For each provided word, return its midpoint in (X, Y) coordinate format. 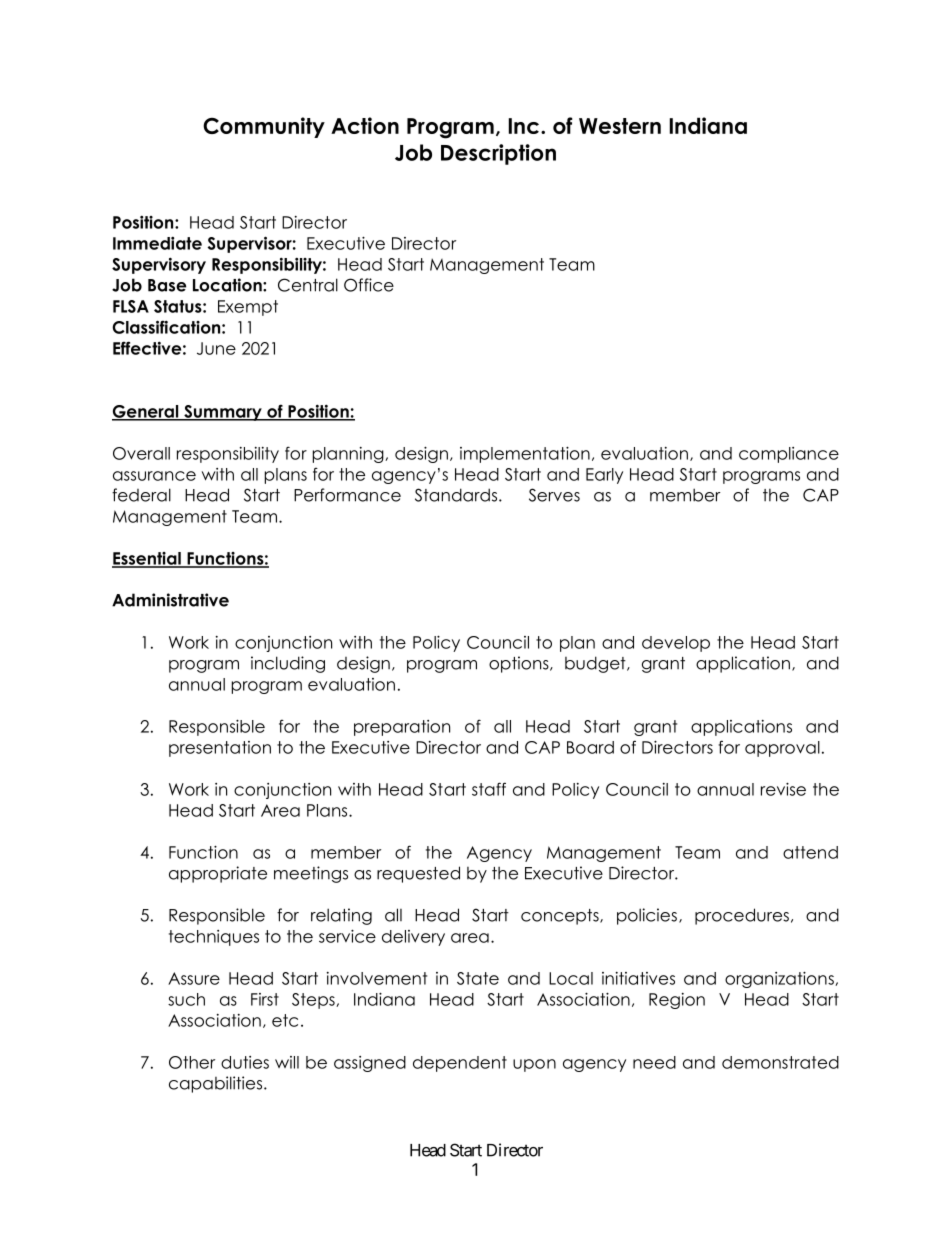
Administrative (170, 600)
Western (620, 126)
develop (676, 644)
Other (192, 1062)
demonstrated (780, 1062)
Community (264, 127)
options (520, 664)
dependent (460, 1064)
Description (498, 154)
